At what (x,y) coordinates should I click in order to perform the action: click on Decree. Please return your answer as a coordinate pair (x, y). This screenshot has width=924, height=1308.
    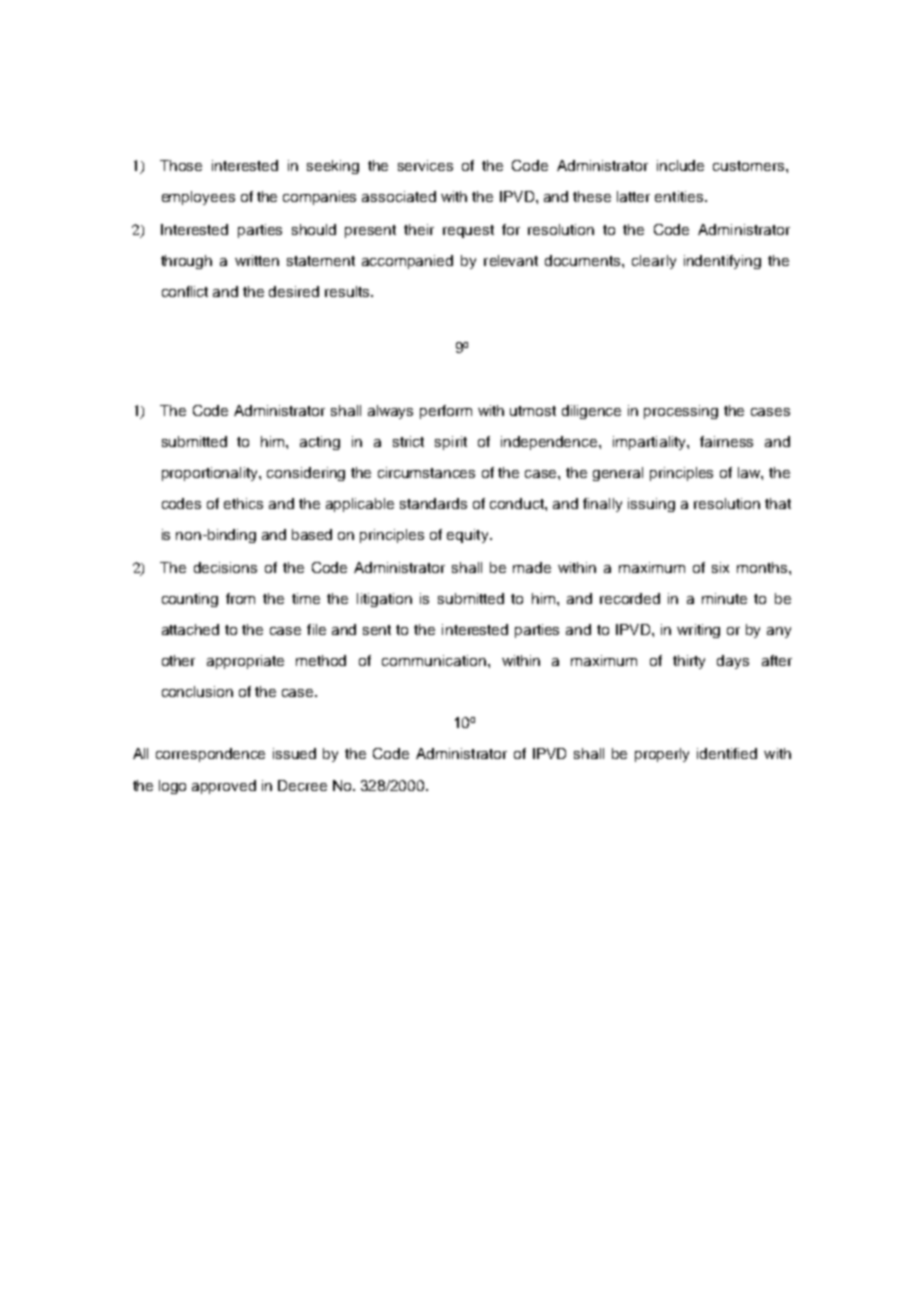
    Looking at the image, I should click on (302, 785).
